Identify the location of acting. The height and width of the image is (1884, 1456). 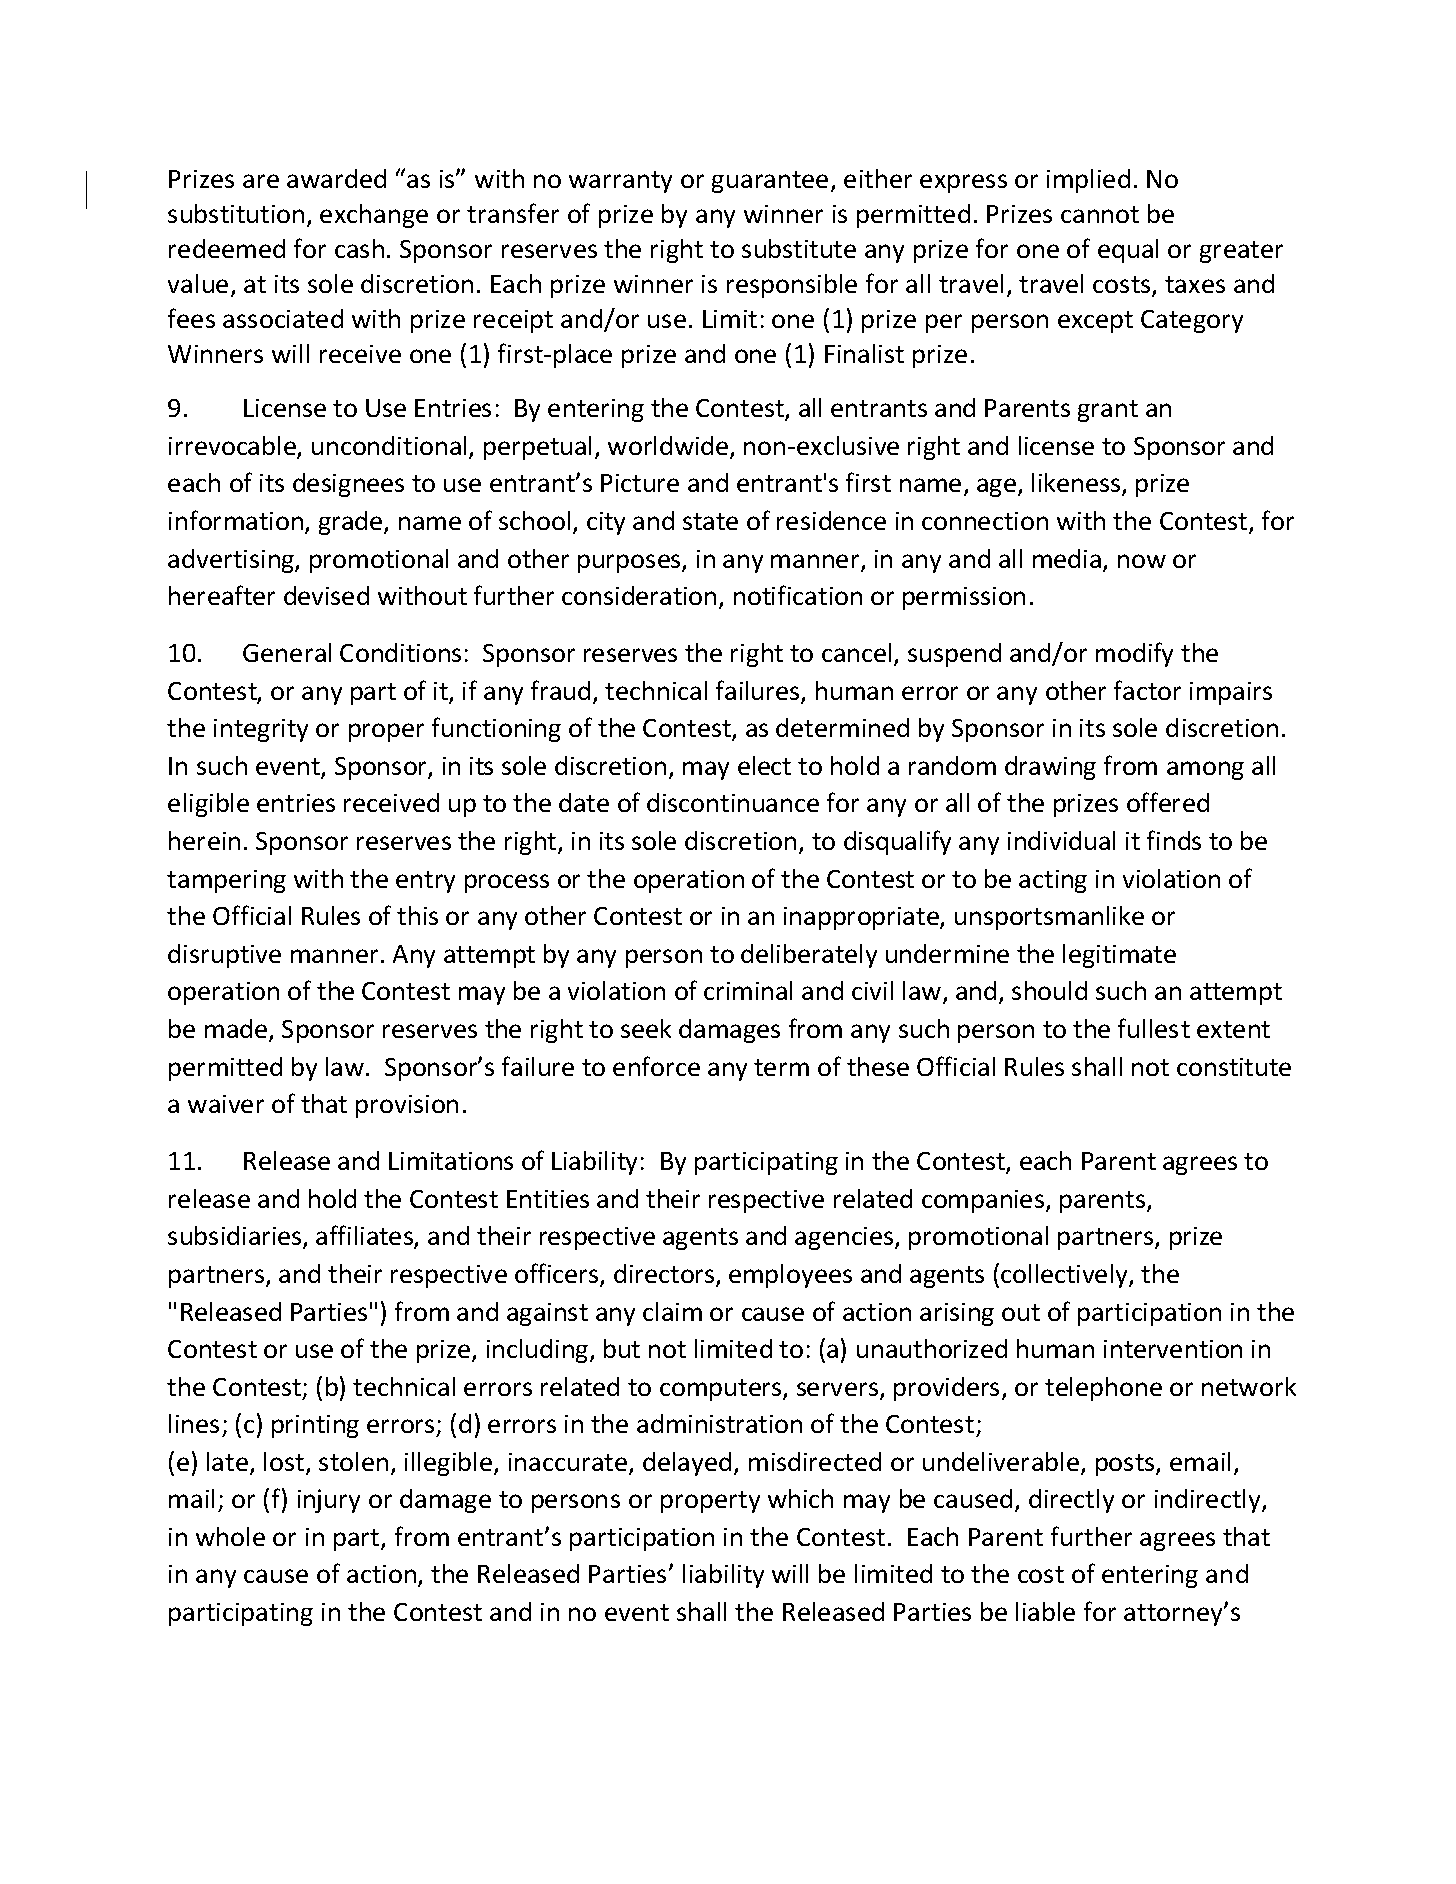
(1053, 881).
